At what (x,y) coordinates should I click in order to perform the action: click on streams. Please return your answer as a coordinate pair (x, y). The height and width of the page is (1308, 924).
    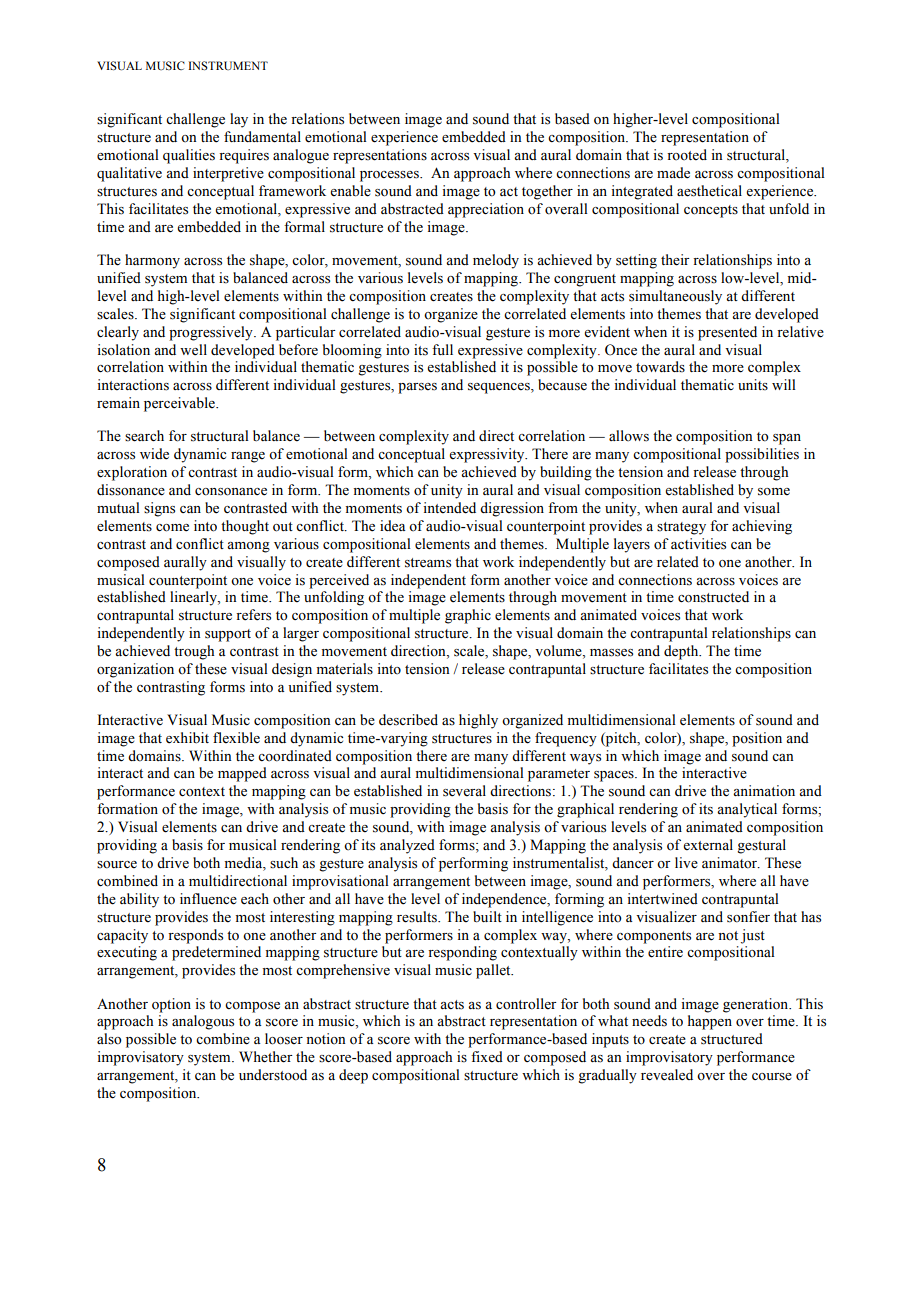
    Looking at the image, I should click on (428, 563).
